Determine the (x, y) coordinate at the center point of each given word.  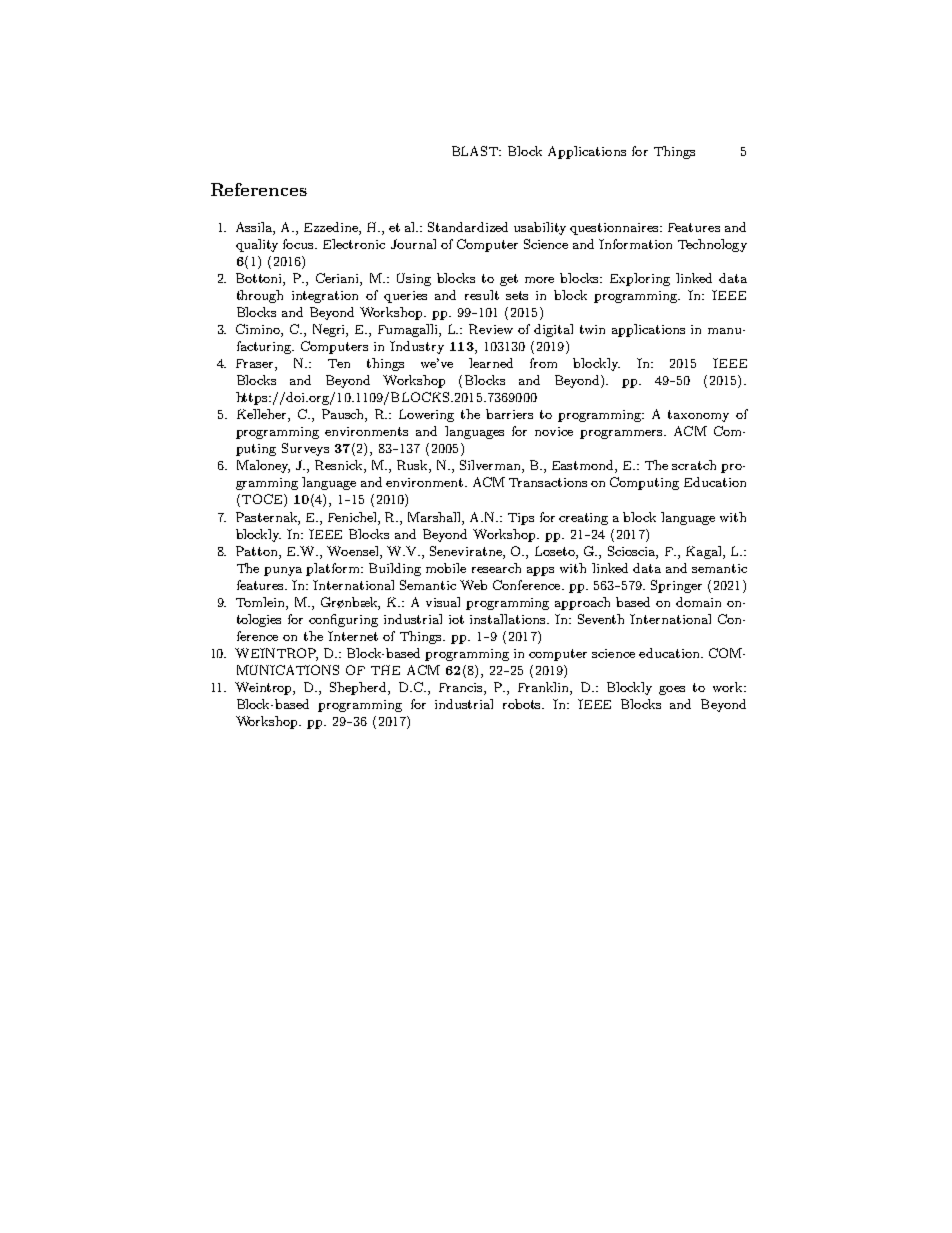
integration (325, 297)
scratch (694, 465)
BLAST (476, 151)
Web (473, 585)
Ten (339, 363)
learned (491, 363)
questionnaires (615, 229)
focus (300, 244)
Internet (353, 636)
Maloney (263, 466)
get (509, 280)
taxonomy (698, 416)
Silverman (491, 466)
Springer (676, 586)
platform (334, 569)
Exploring (640, 279)
